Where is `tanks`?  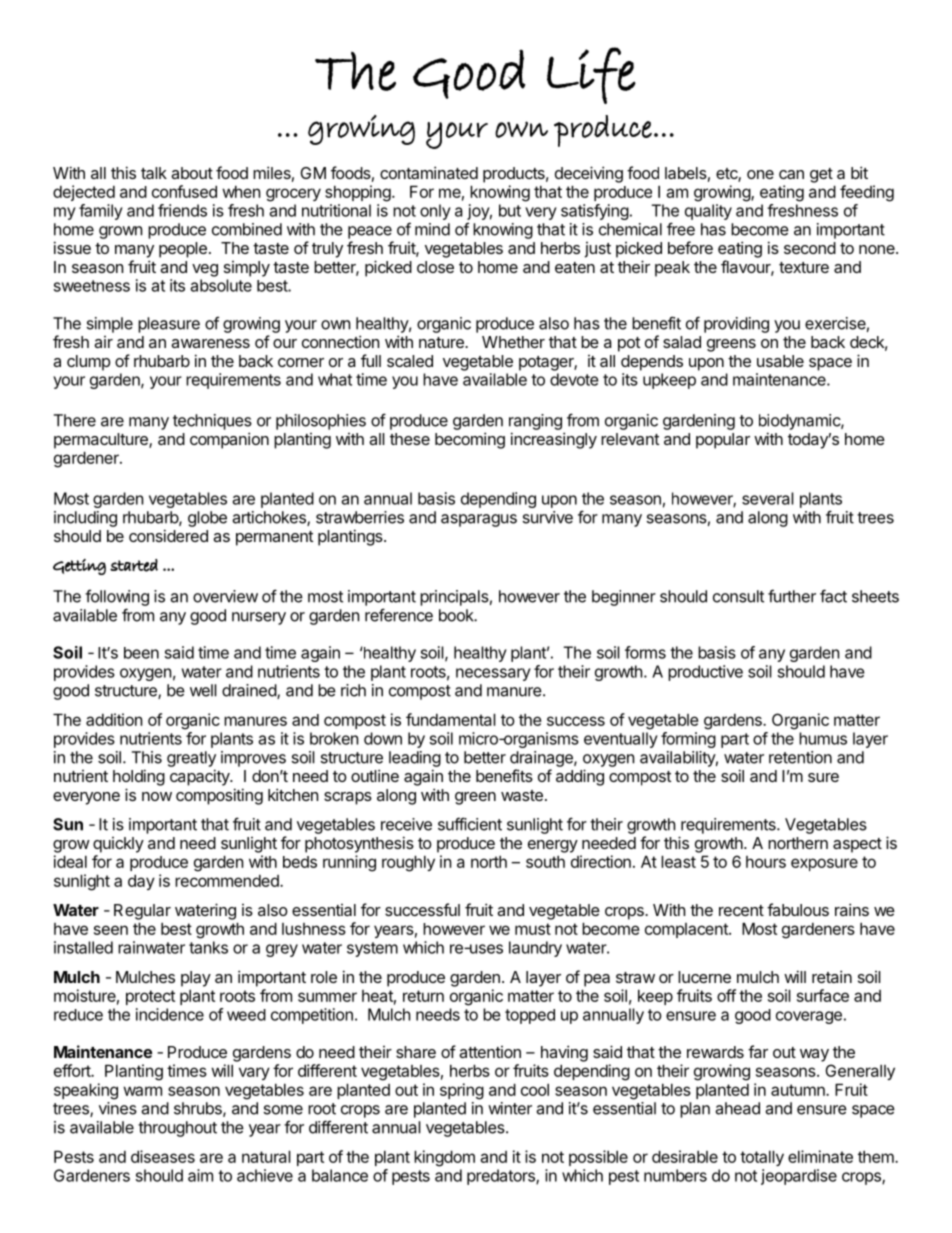 tanks is located at coordinates (208, 947).
